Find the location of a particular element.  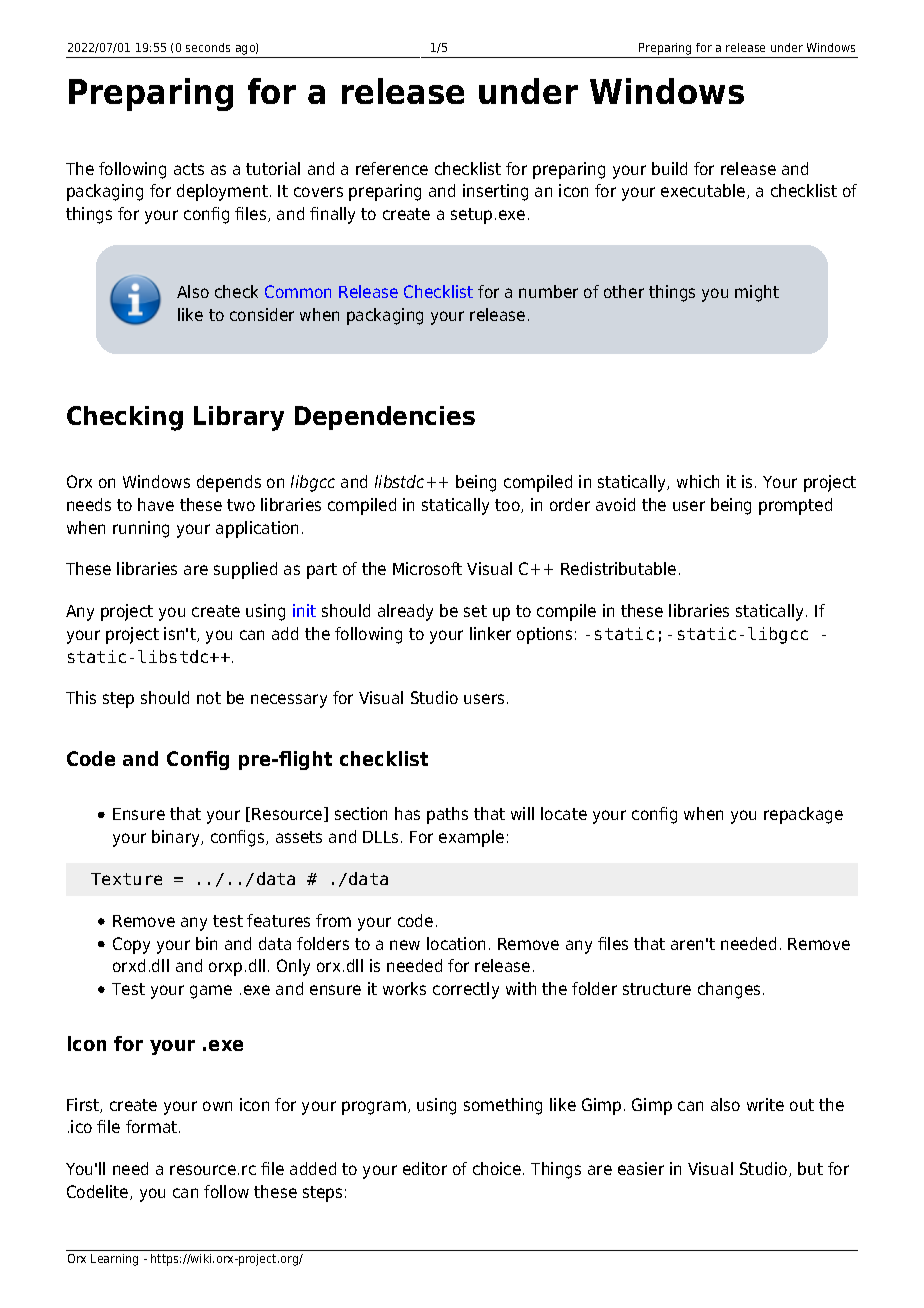

not is located at coordinates (209, 698).
